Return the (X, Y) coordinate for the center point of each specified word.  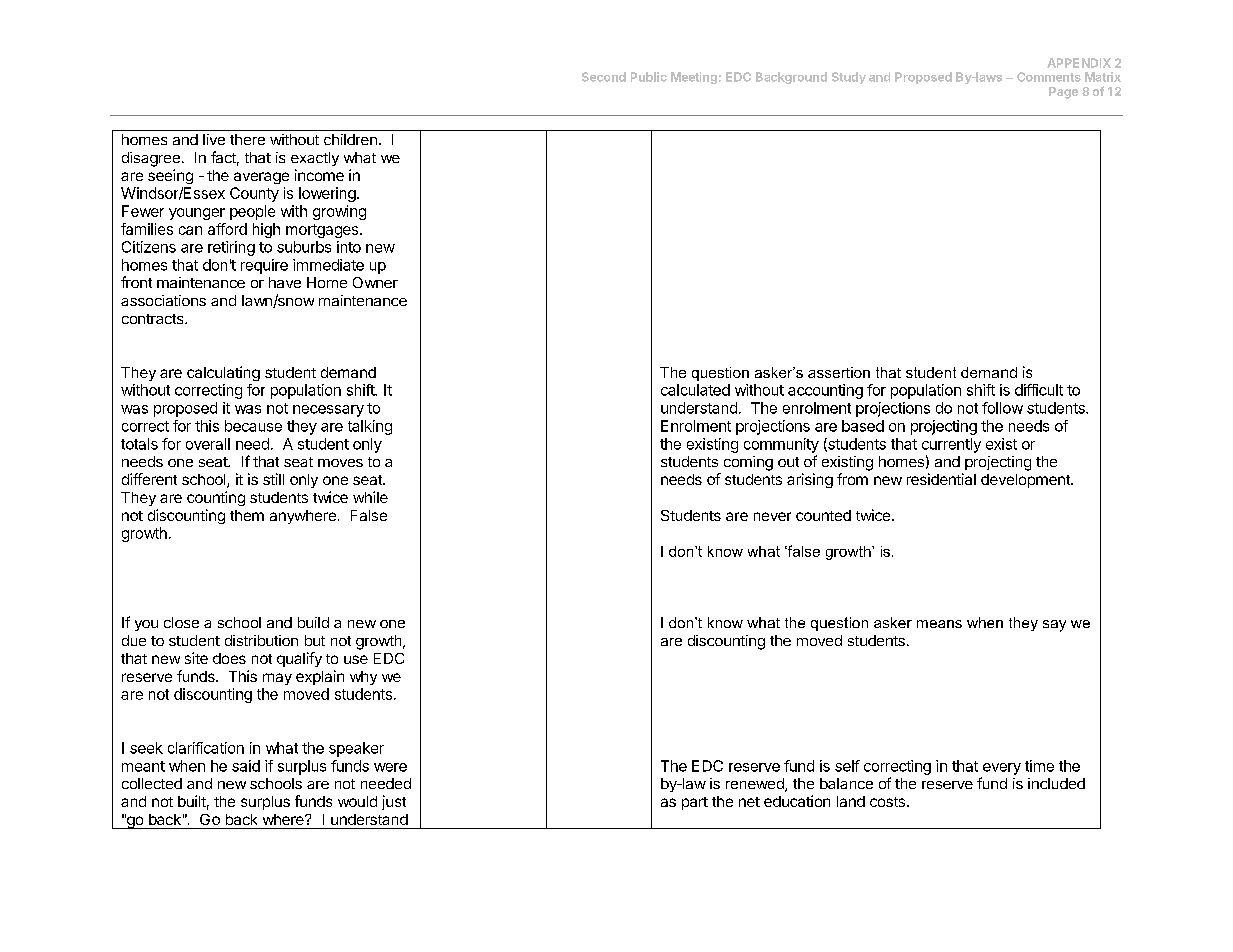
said (246, 766)
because (253, 426)
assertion (839, 372)
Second (604, 77)
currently (951, 445)
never (772, 516)
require (264, 266)
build (313, 622)
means (939, 624)
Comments (1049, 77)
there (247, 139)
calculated (695, 390)
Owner (375, 282)
